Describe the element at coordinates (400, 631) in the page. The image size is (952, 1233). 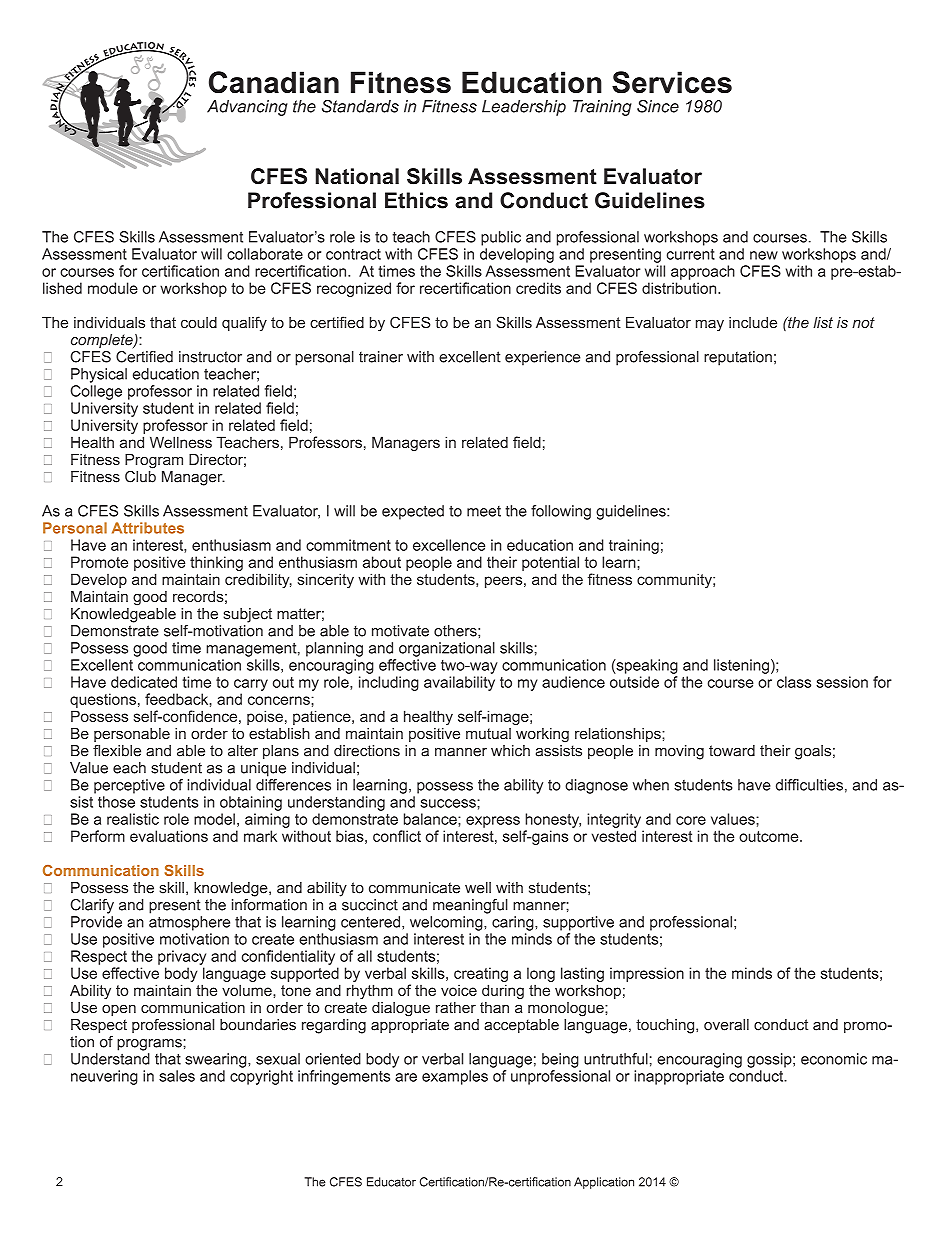
I see `motivate` at that location.
